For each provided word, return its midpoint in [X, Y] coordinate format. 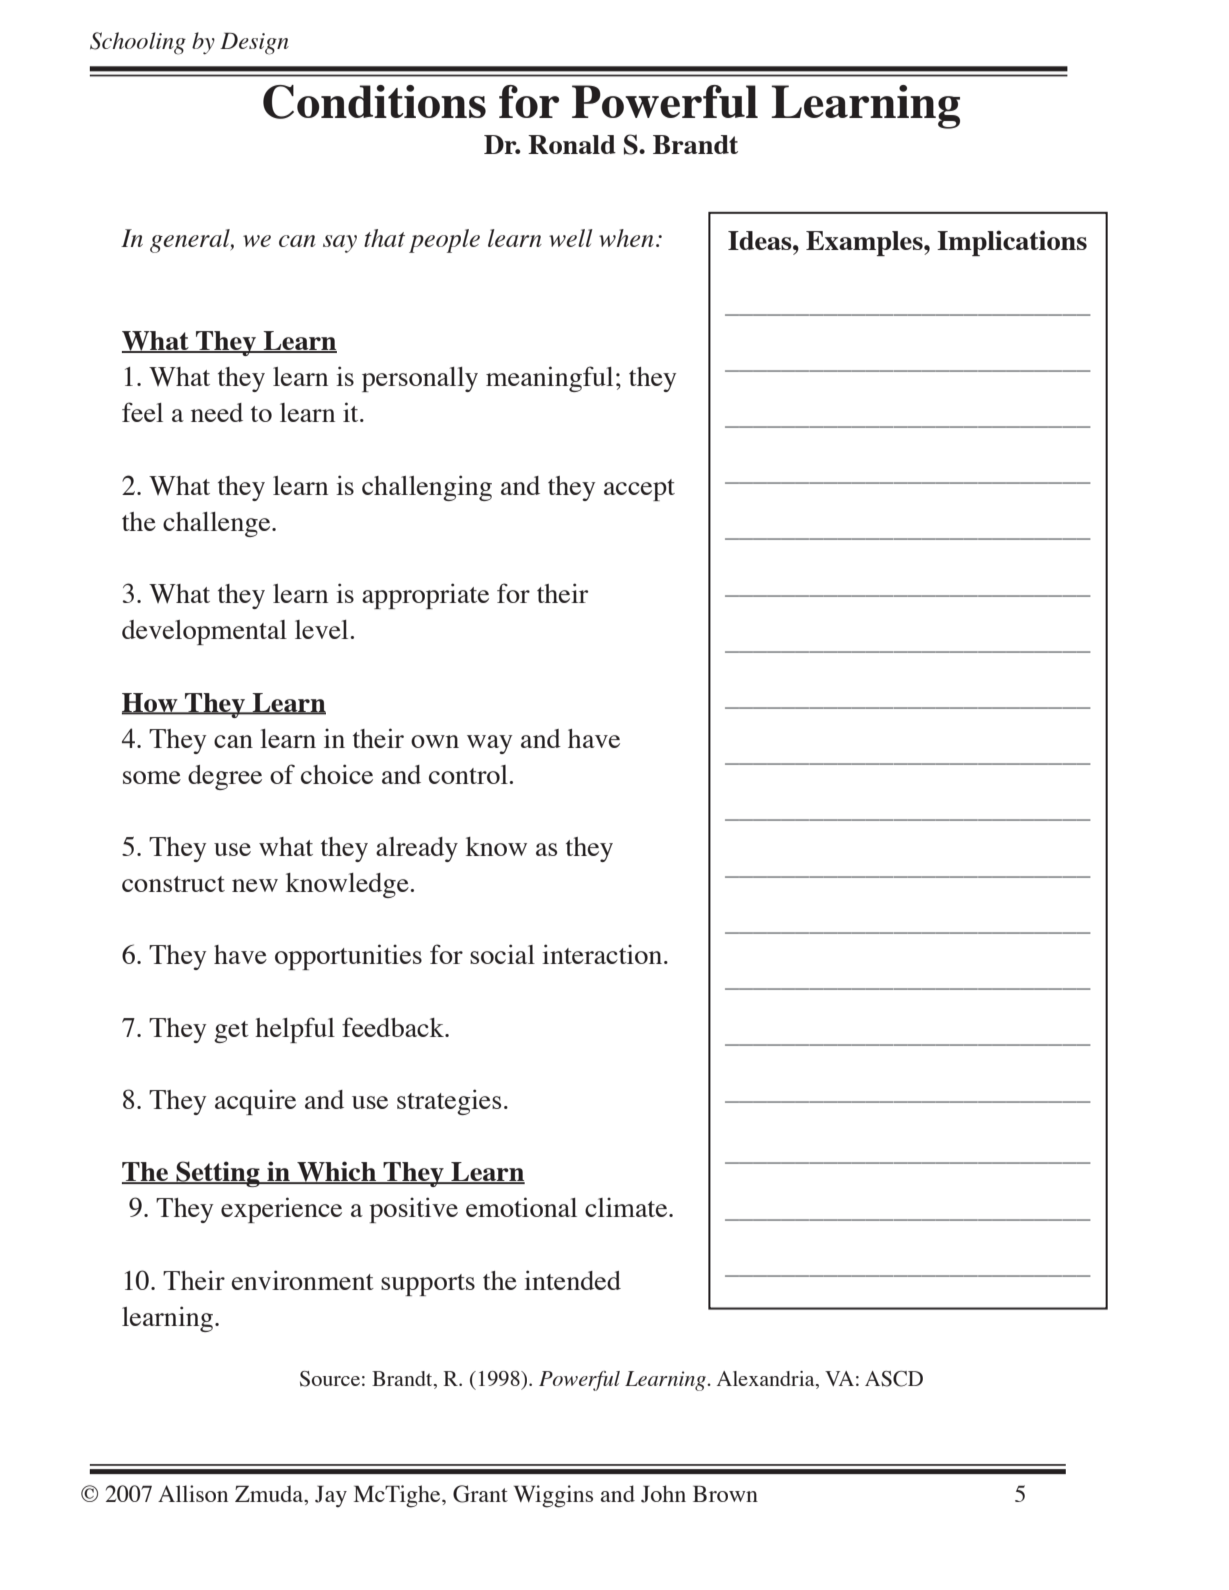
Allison [193, 1493]
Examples [865, 243]
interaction [603, 954]
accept [639, 490]
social [502, 954]
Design [254, 43]
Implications [1012, 243]
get [231, 1032]
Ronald [572, 144]
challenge [218, 524]
